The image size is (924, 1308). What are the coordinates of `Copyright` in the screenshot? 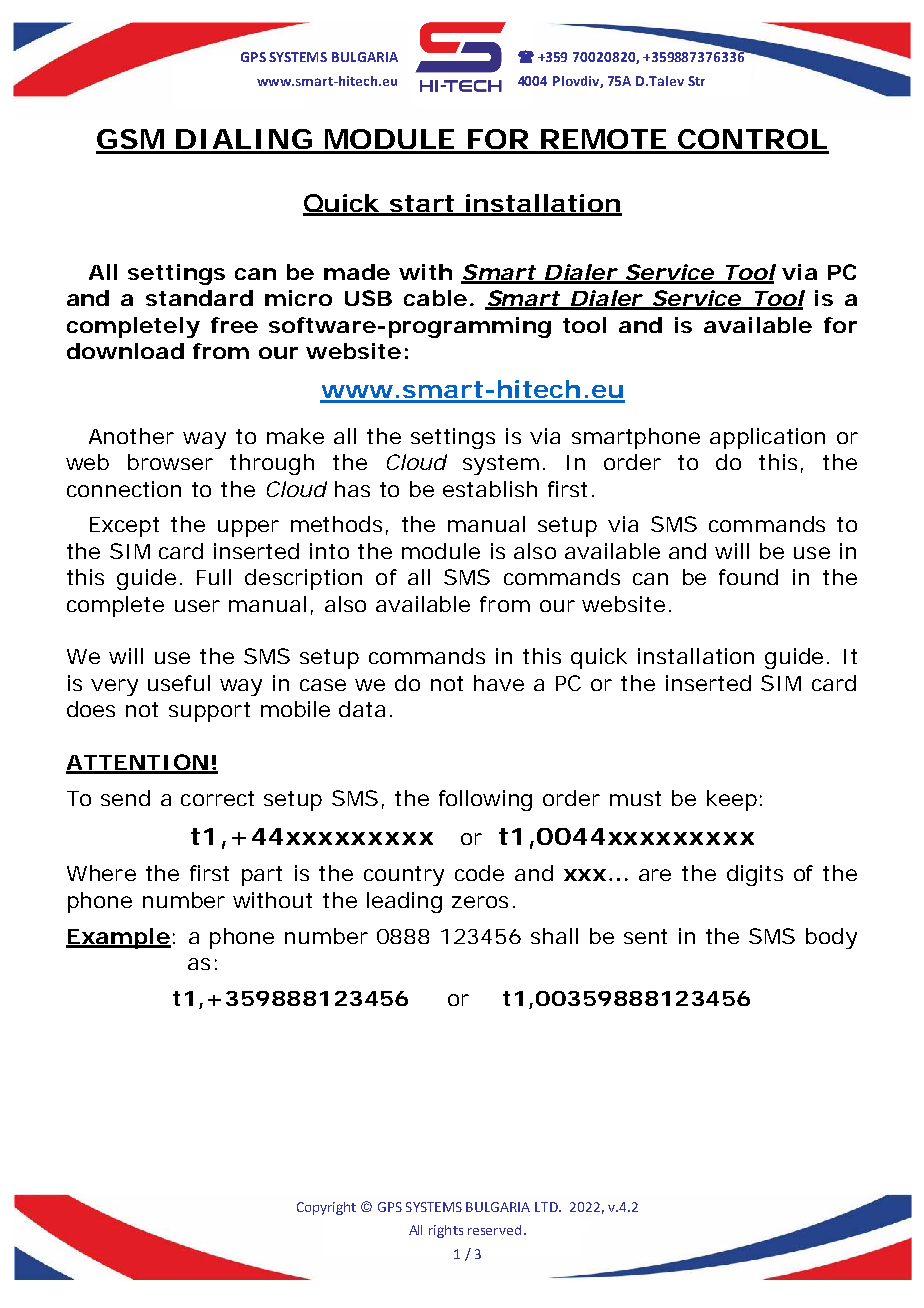 It's located at (326, 1208).
